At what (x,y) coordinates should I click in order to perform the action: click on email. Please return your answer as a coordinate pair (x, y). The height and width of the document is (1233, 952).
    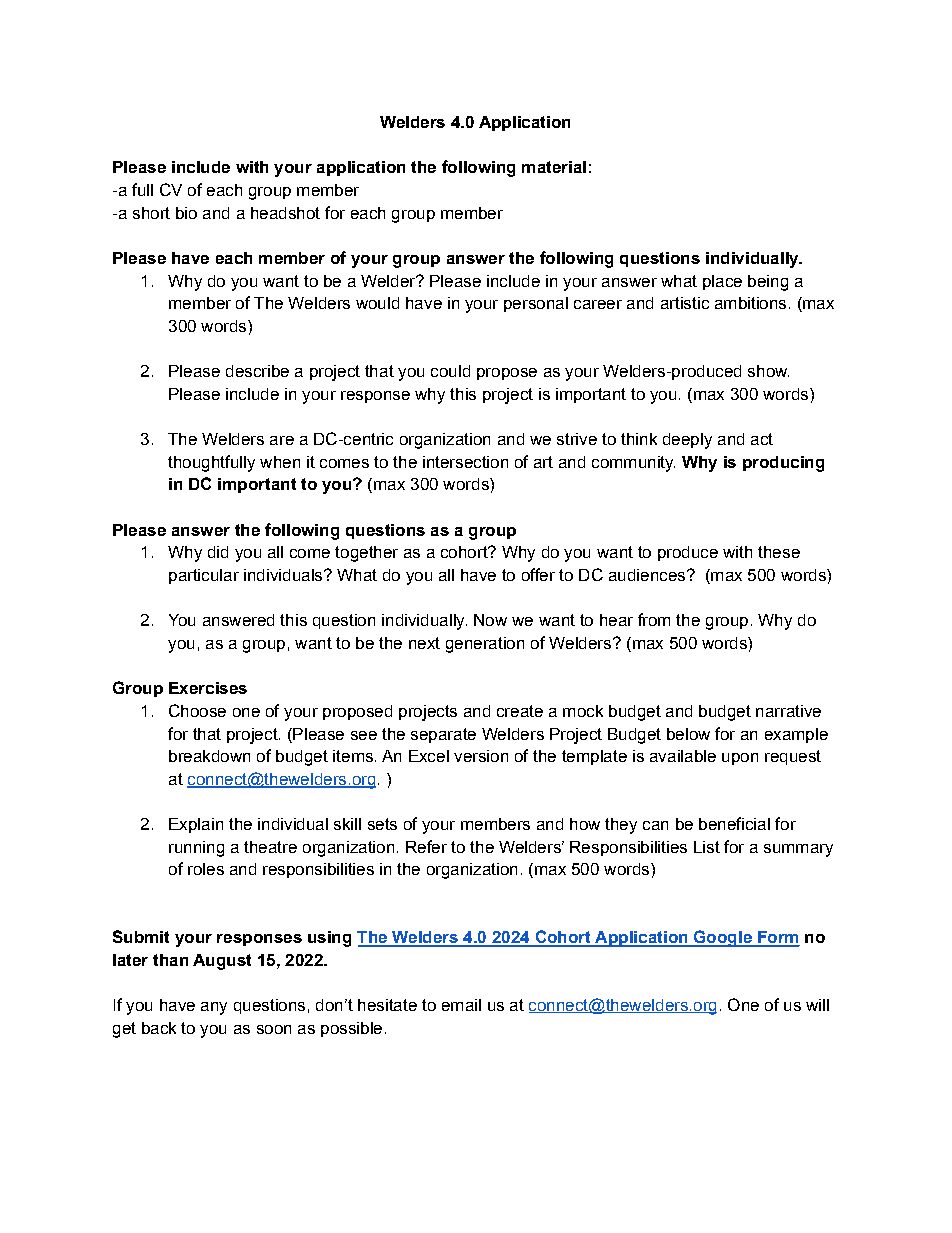
    Looking at the image, I should click on (461, 1005).
